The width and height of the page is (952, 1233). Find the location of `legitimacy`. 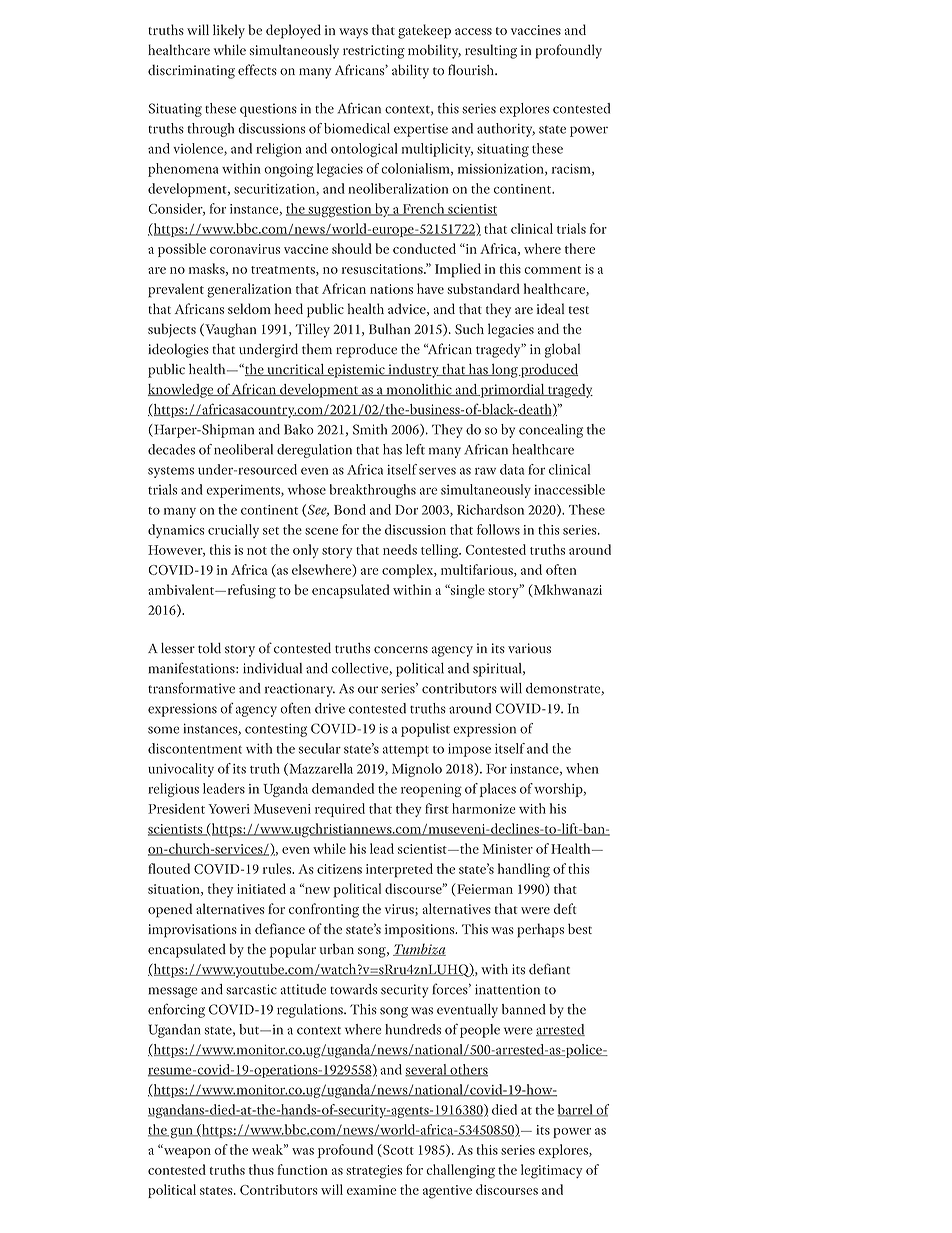

legitimacy is located at coordinates (551, 1171).
